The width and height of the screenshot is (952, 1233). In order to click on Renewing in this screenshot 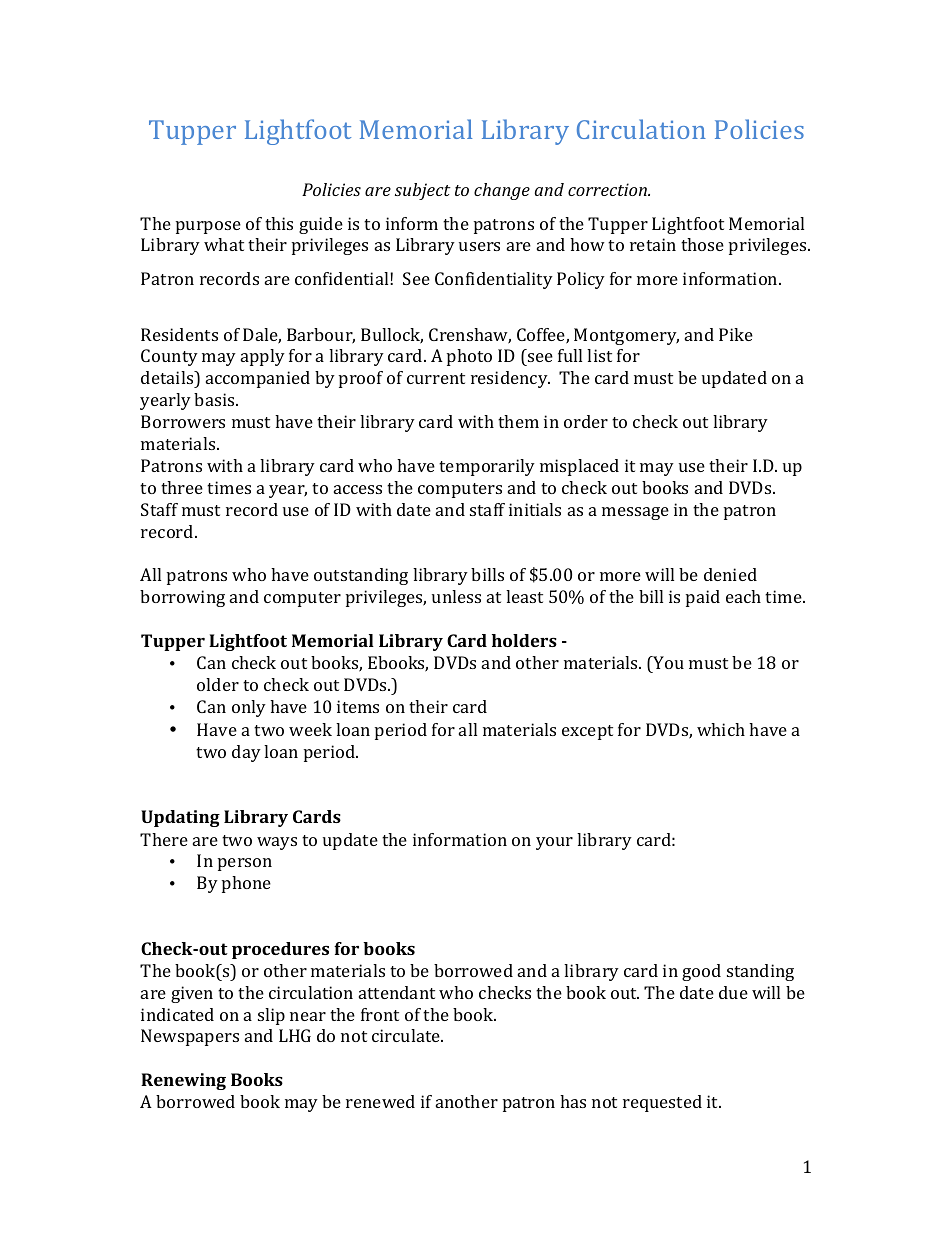, I will do `click(183, 1081)`.
